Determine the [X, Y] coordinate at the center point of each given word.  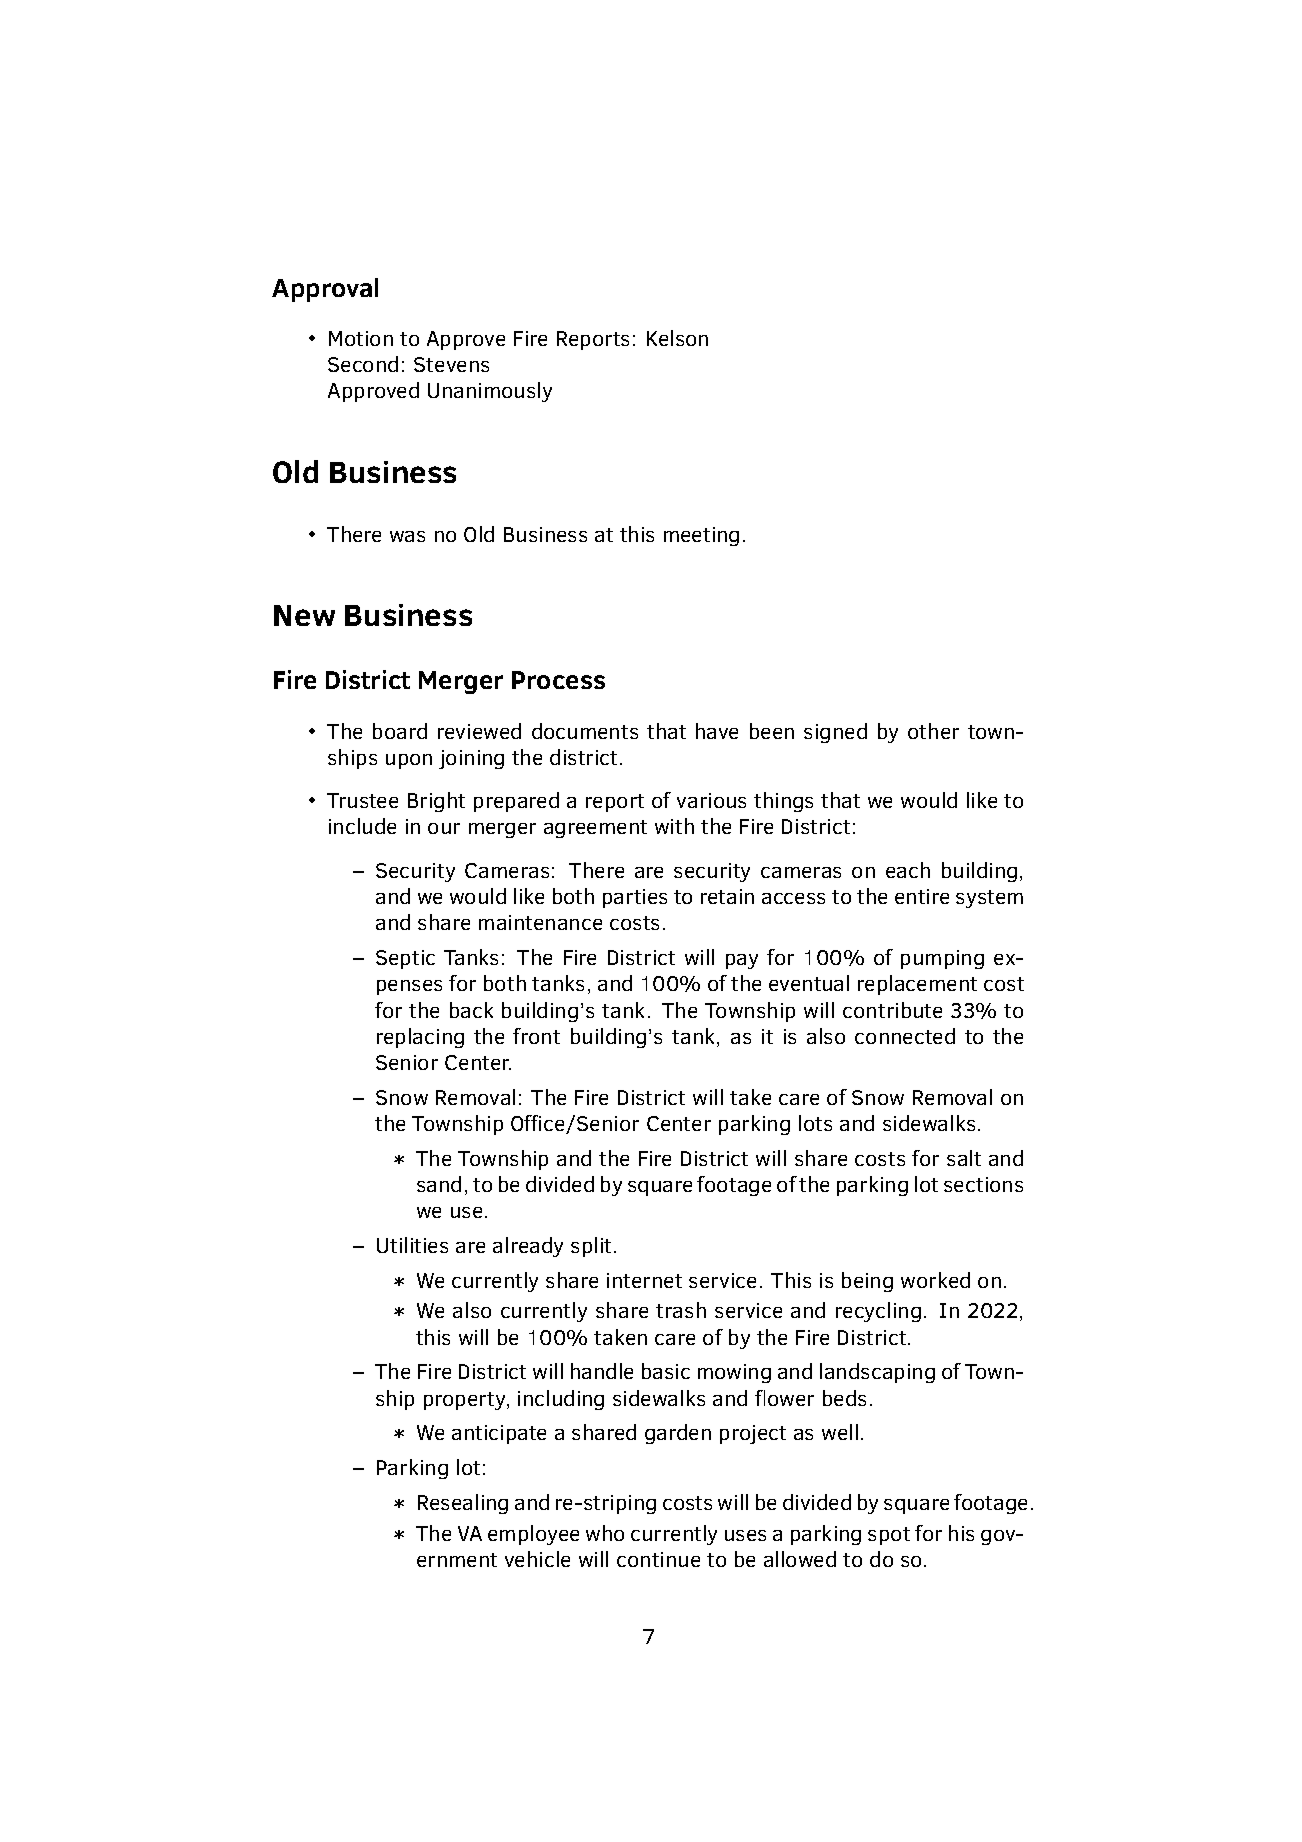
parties [635, 898]
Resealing [463, 1504]
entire [922, 896]
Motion [361, 338]
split [593, 1247]
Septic [405, 959]
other [933, 731]
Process [558, 680]
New [304, 615]
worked [935, 1280]
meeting [701, 536]
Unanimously [490, 392]
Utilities [412, 1245]
